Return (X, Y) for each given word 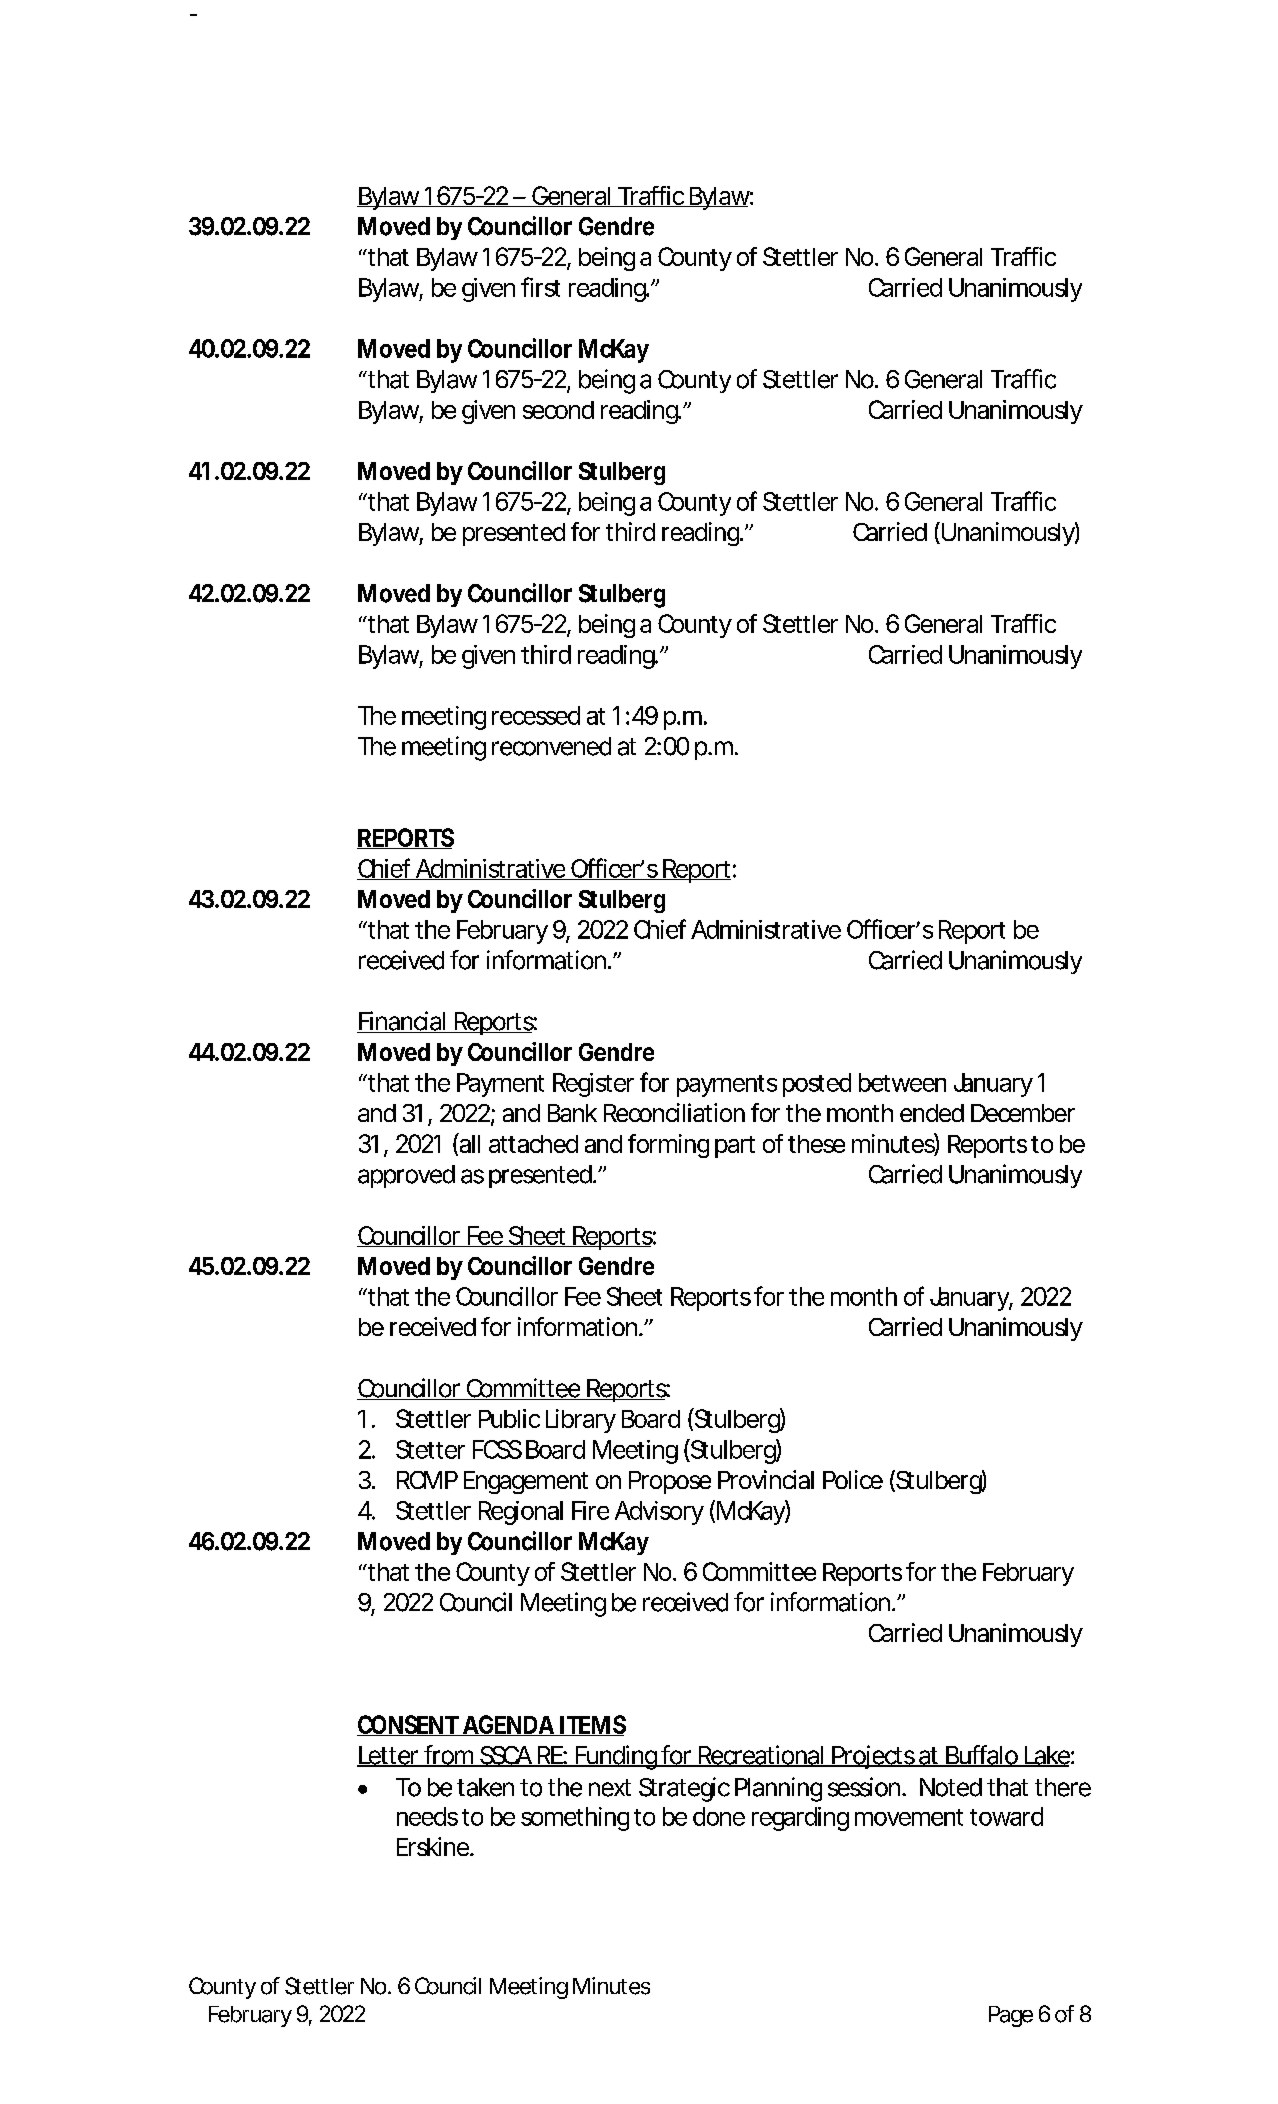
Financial (402, 1022)
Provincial (766, 1479)
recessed (536, 715)
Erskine (433, 1846)
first (540, 287)
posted (817, 1085)
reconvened (551, 746)
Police (853, 1479)
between (902, 1082)
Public (509, 1418)
